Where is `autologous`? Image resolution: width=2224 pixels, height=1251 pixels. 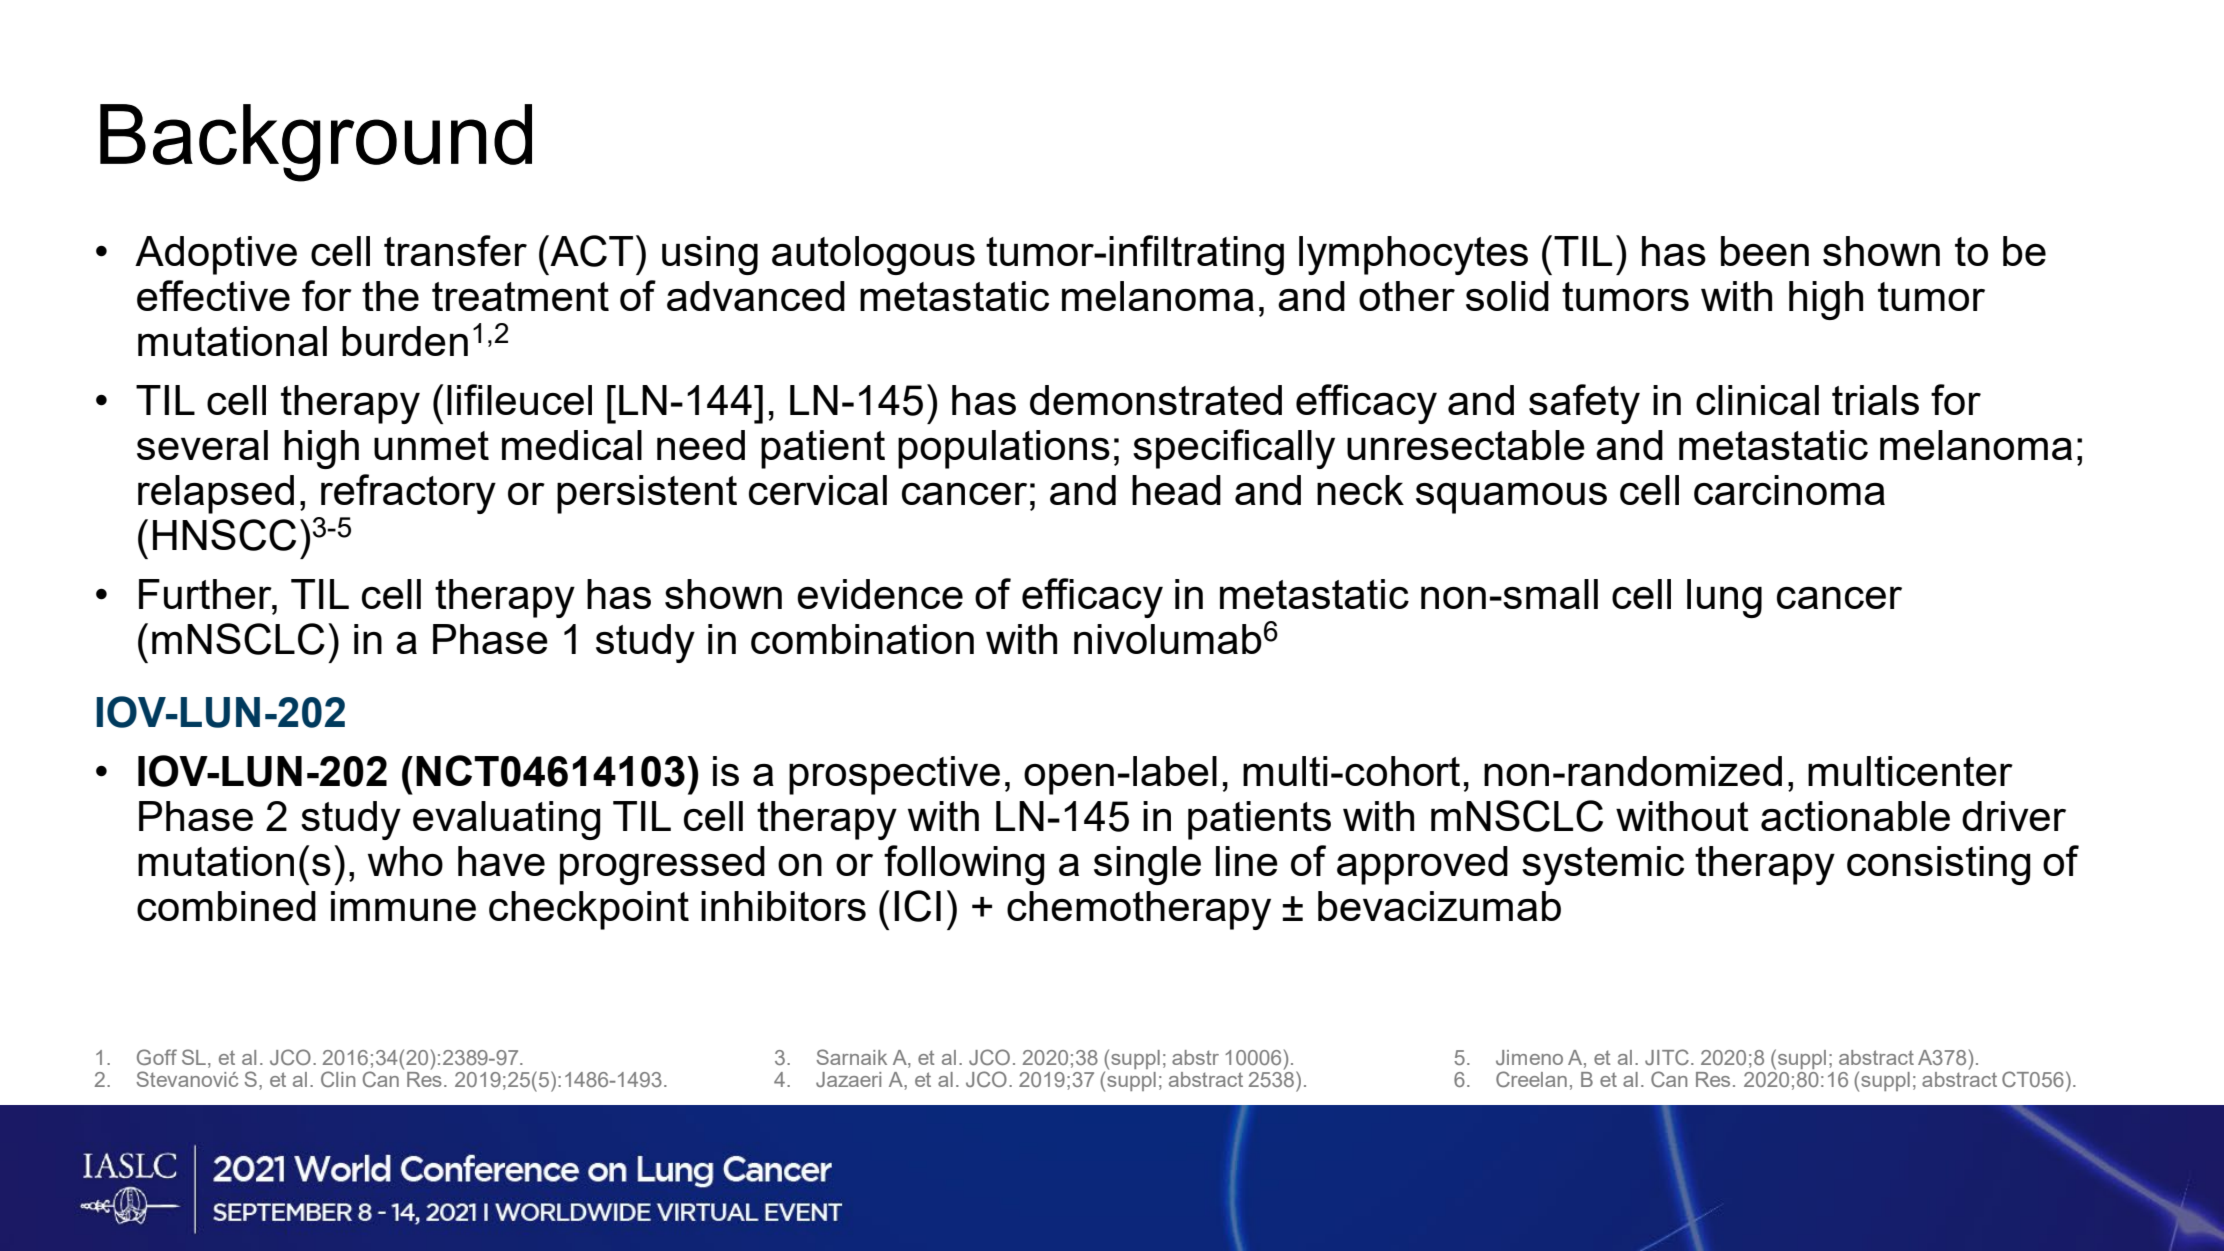 autologous is located at coordinates (873, 255).
